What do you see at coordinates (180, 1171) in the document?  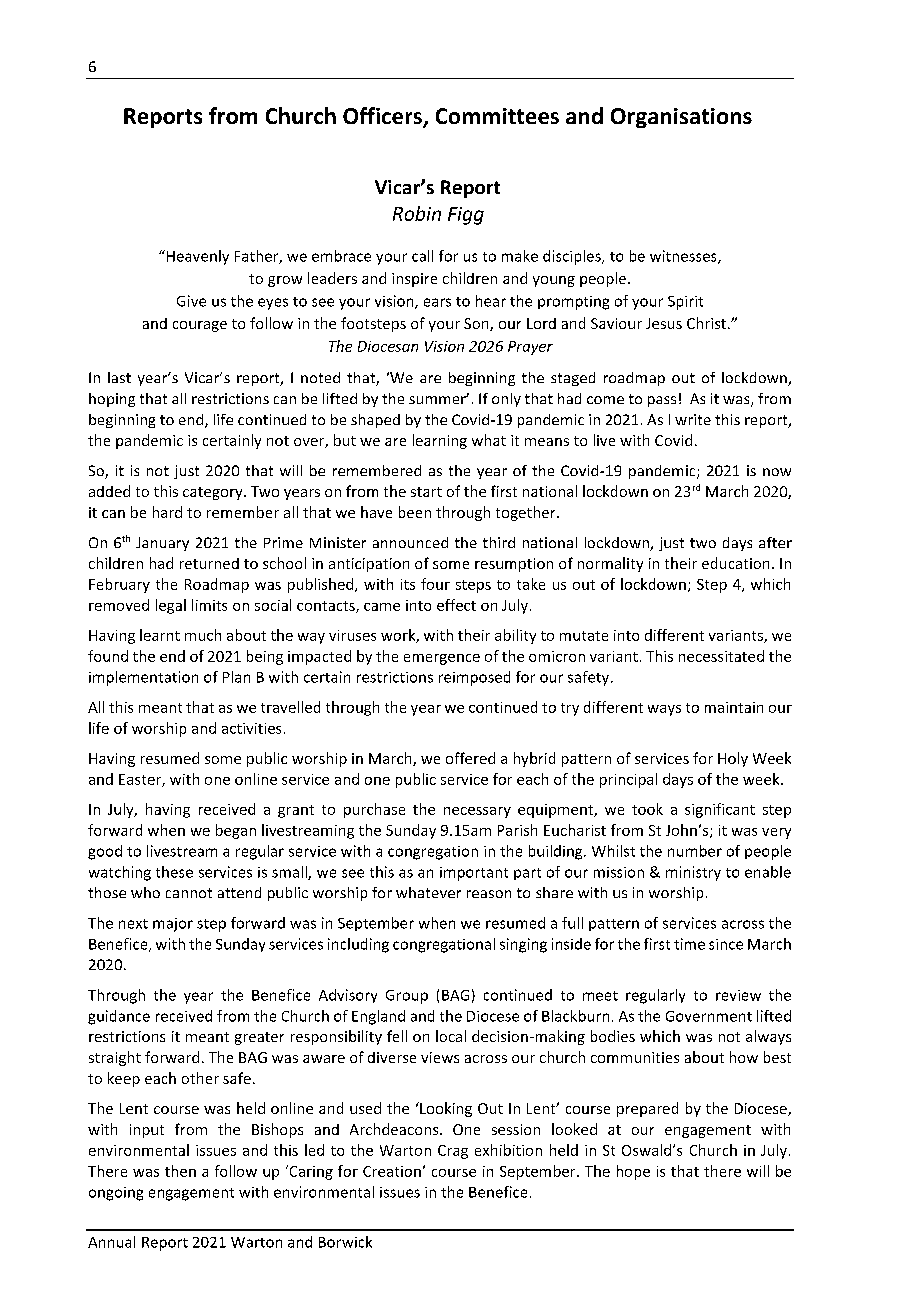 I see `then` at bounding box center [180, 1171].
